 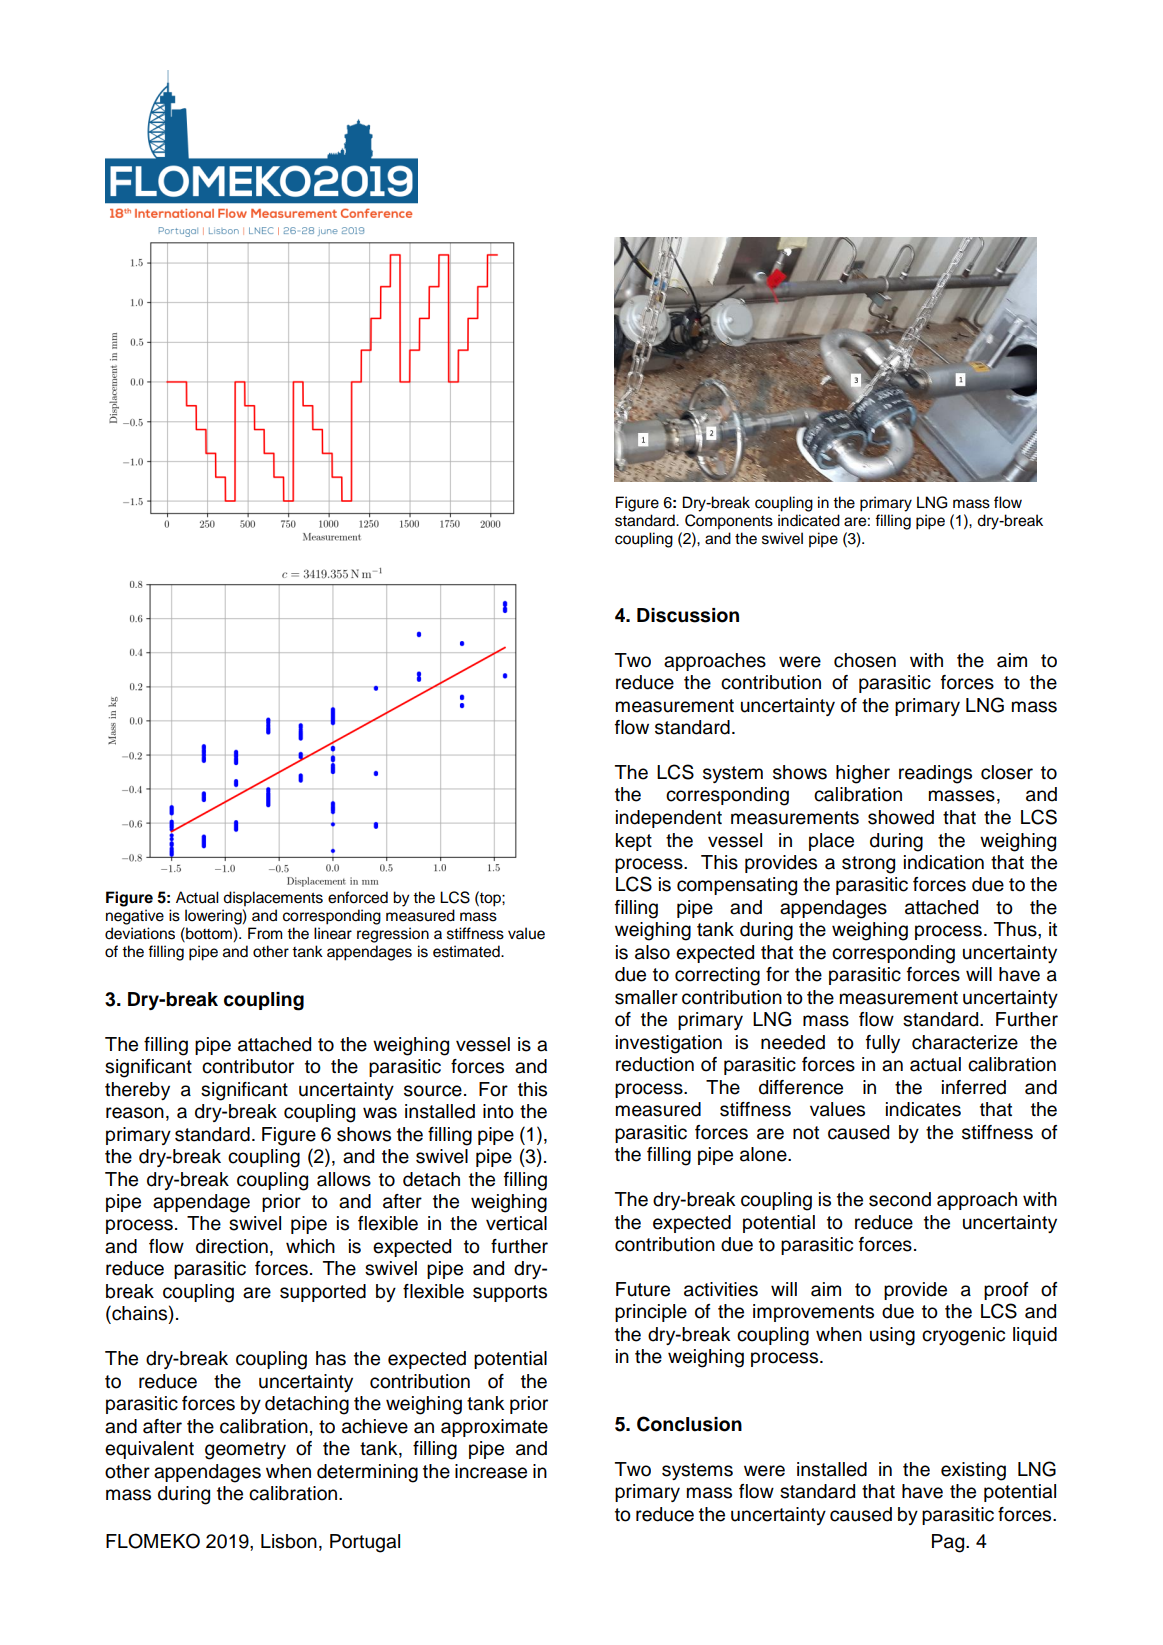 What do you see at coordinates (729, 520) in the screenshot?
I see `Components` at bounding box center [729, 520].
